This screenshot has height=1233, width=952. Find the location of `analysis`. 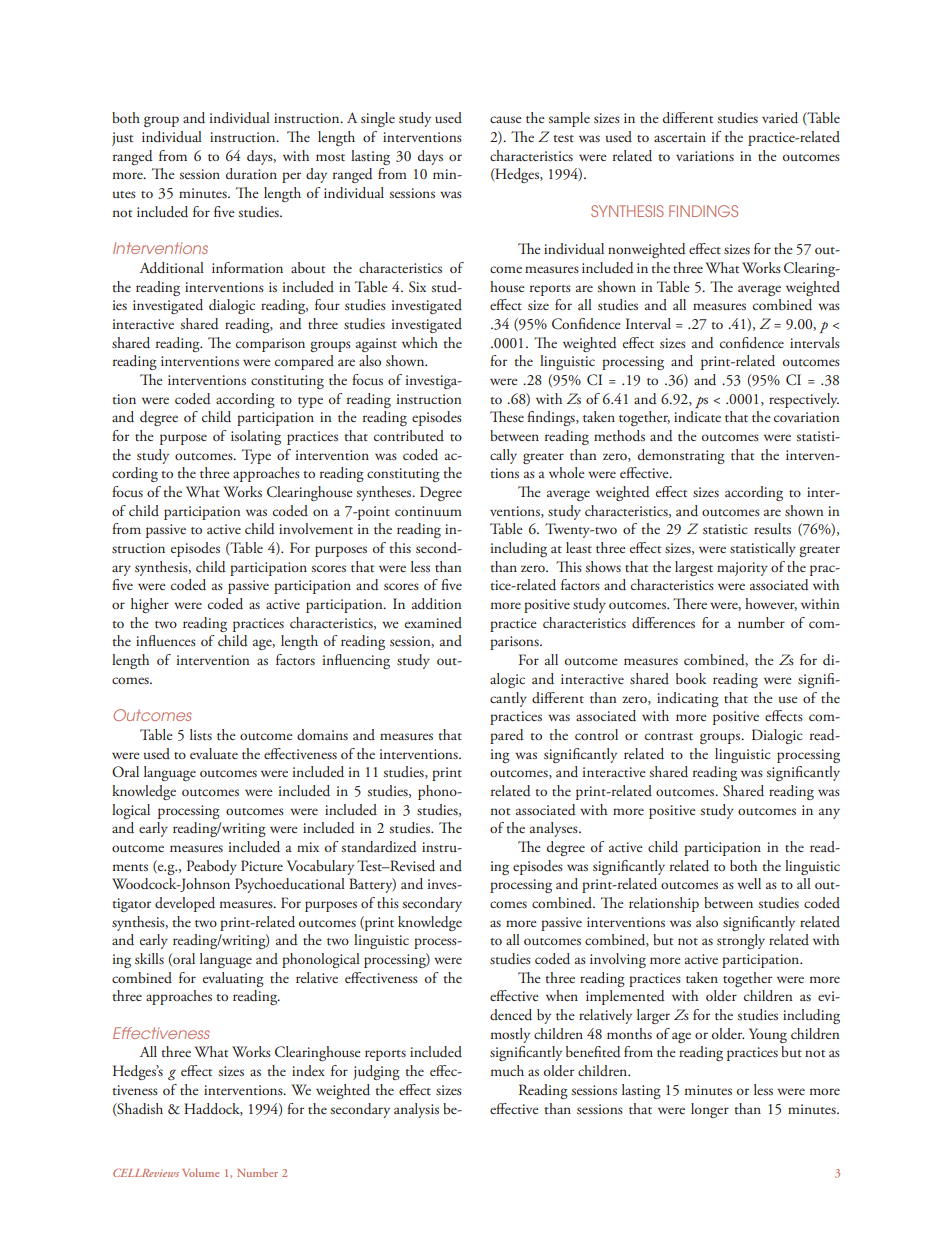

analysis is located at coordinates (416, 1110).
